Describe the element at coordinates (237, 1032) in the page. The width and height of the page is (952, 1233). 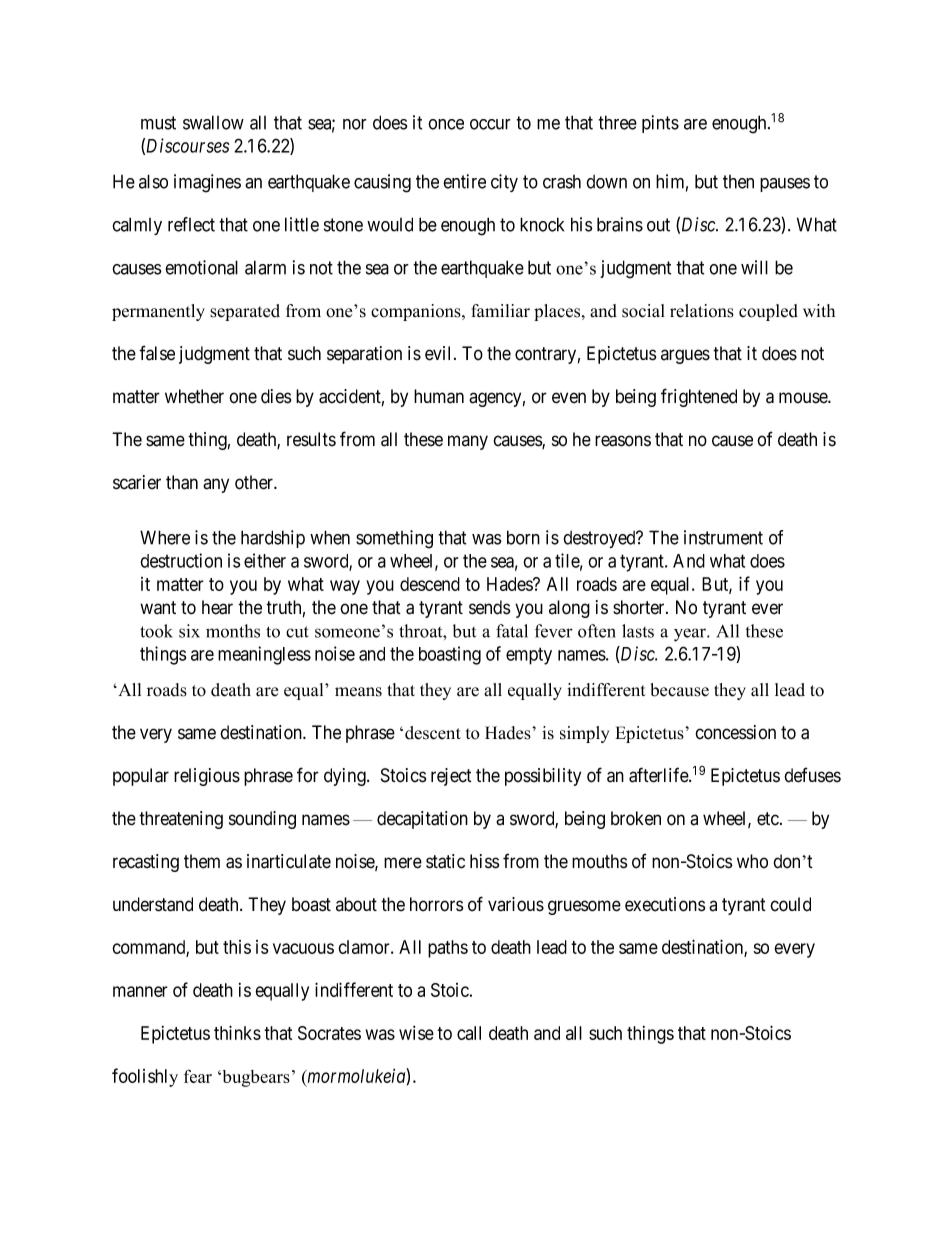
I see `thinks` at that location.
